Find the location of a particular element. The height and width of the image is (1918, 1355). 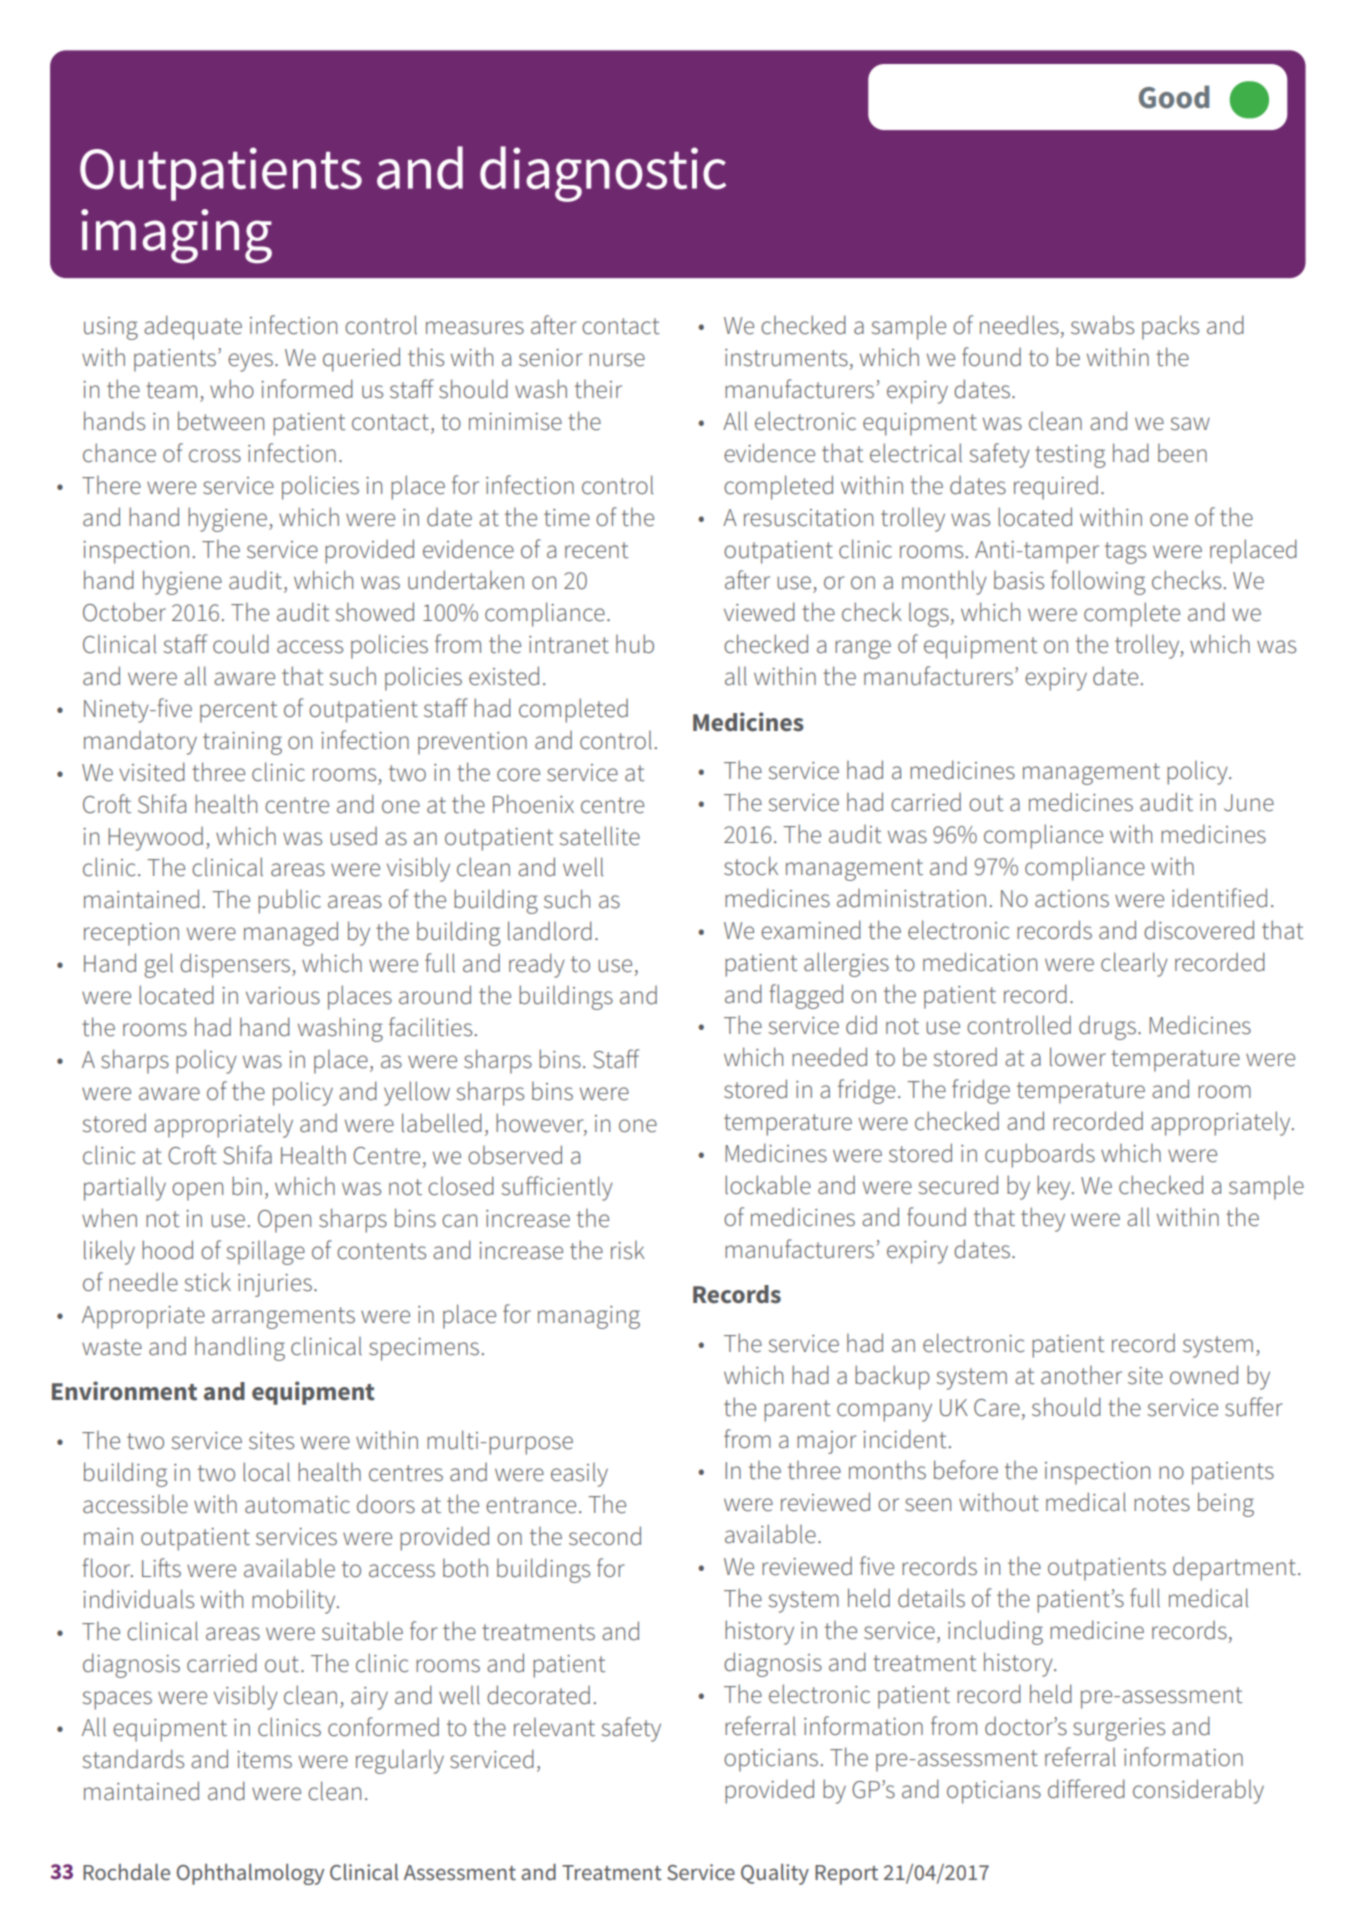

imaging is located at coordinates (176, 236).
